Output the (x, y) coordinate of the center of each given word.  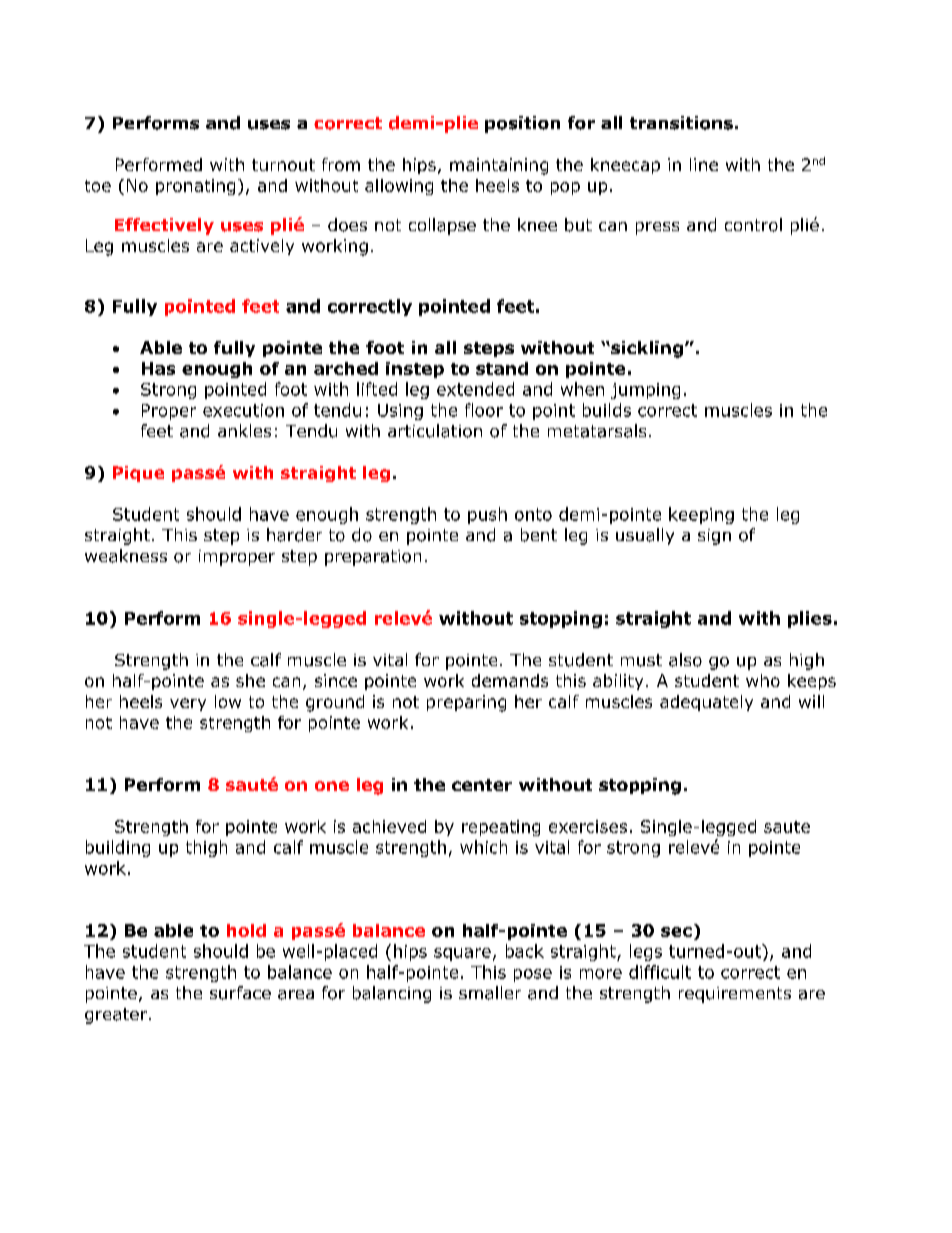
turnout (283, 165)
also (685, 660)
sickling (646, 349)
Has (158, 368)
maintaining (499, 166)
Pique (138, 474)
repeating (501, 828)
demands (510, 680)
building (118, 848)
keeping (701, 515)
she (250, 680)
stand (502, 368)
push (487, 515)
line (704, 164)
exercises (588, 826)
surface (240, 993)
